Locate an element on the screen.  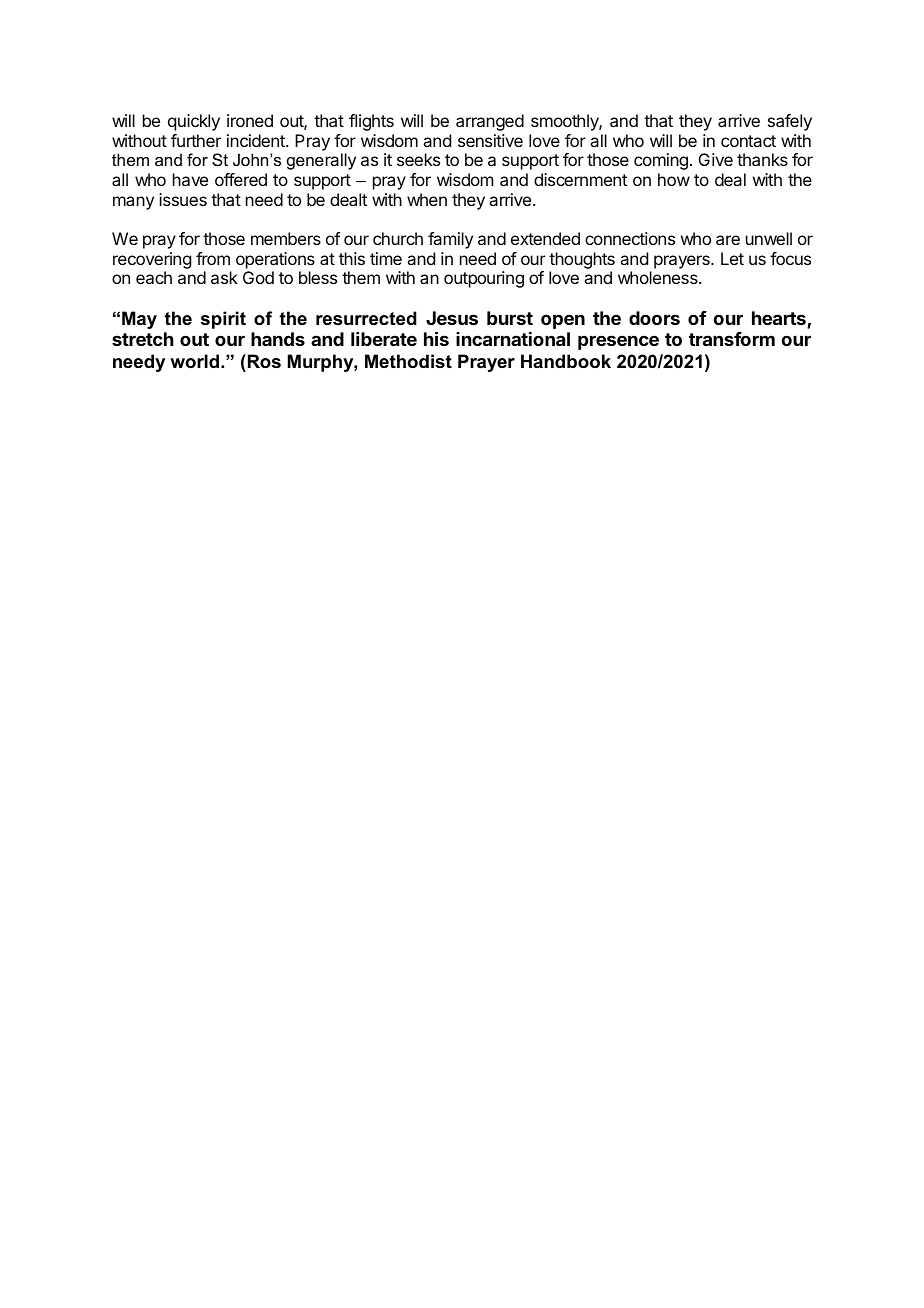
arranged is located at coordinates (490, 122).
